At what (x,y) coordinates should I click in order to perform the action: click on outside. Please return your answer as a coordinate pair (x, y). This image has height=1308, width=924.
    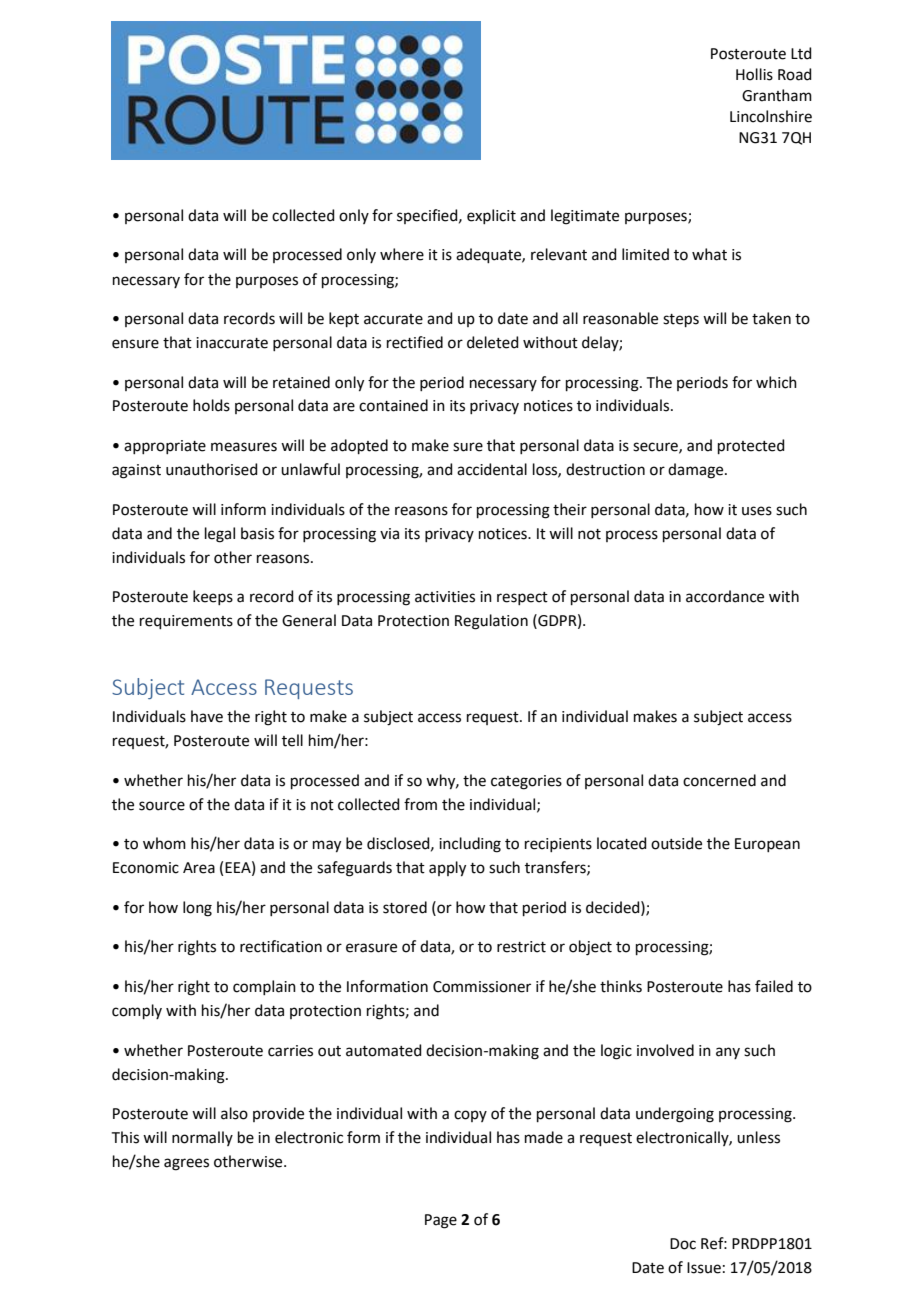
    Looking at the image, I should click on (676, 843).
